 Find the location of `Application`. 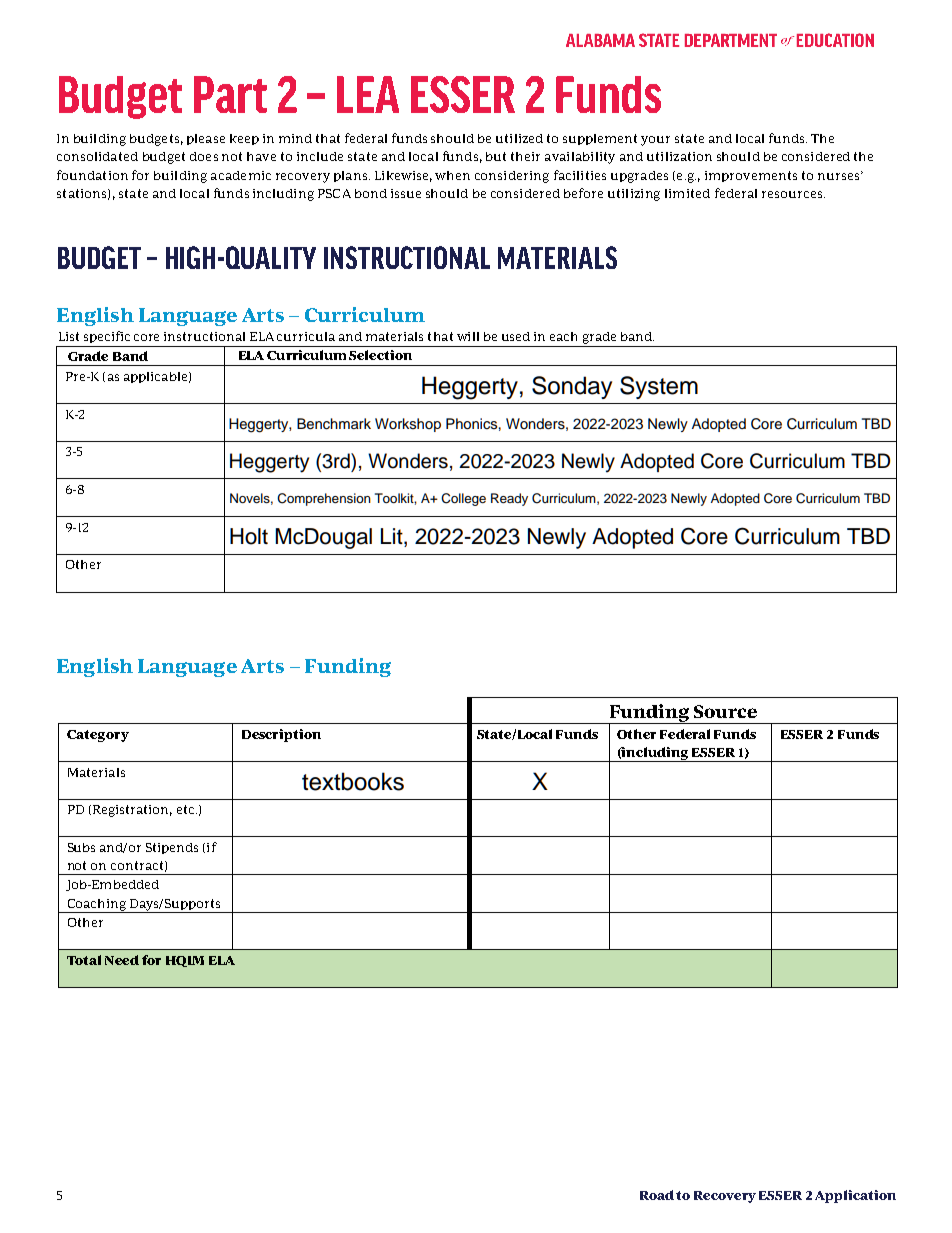

Application is located at coordinates (855, 1196).
